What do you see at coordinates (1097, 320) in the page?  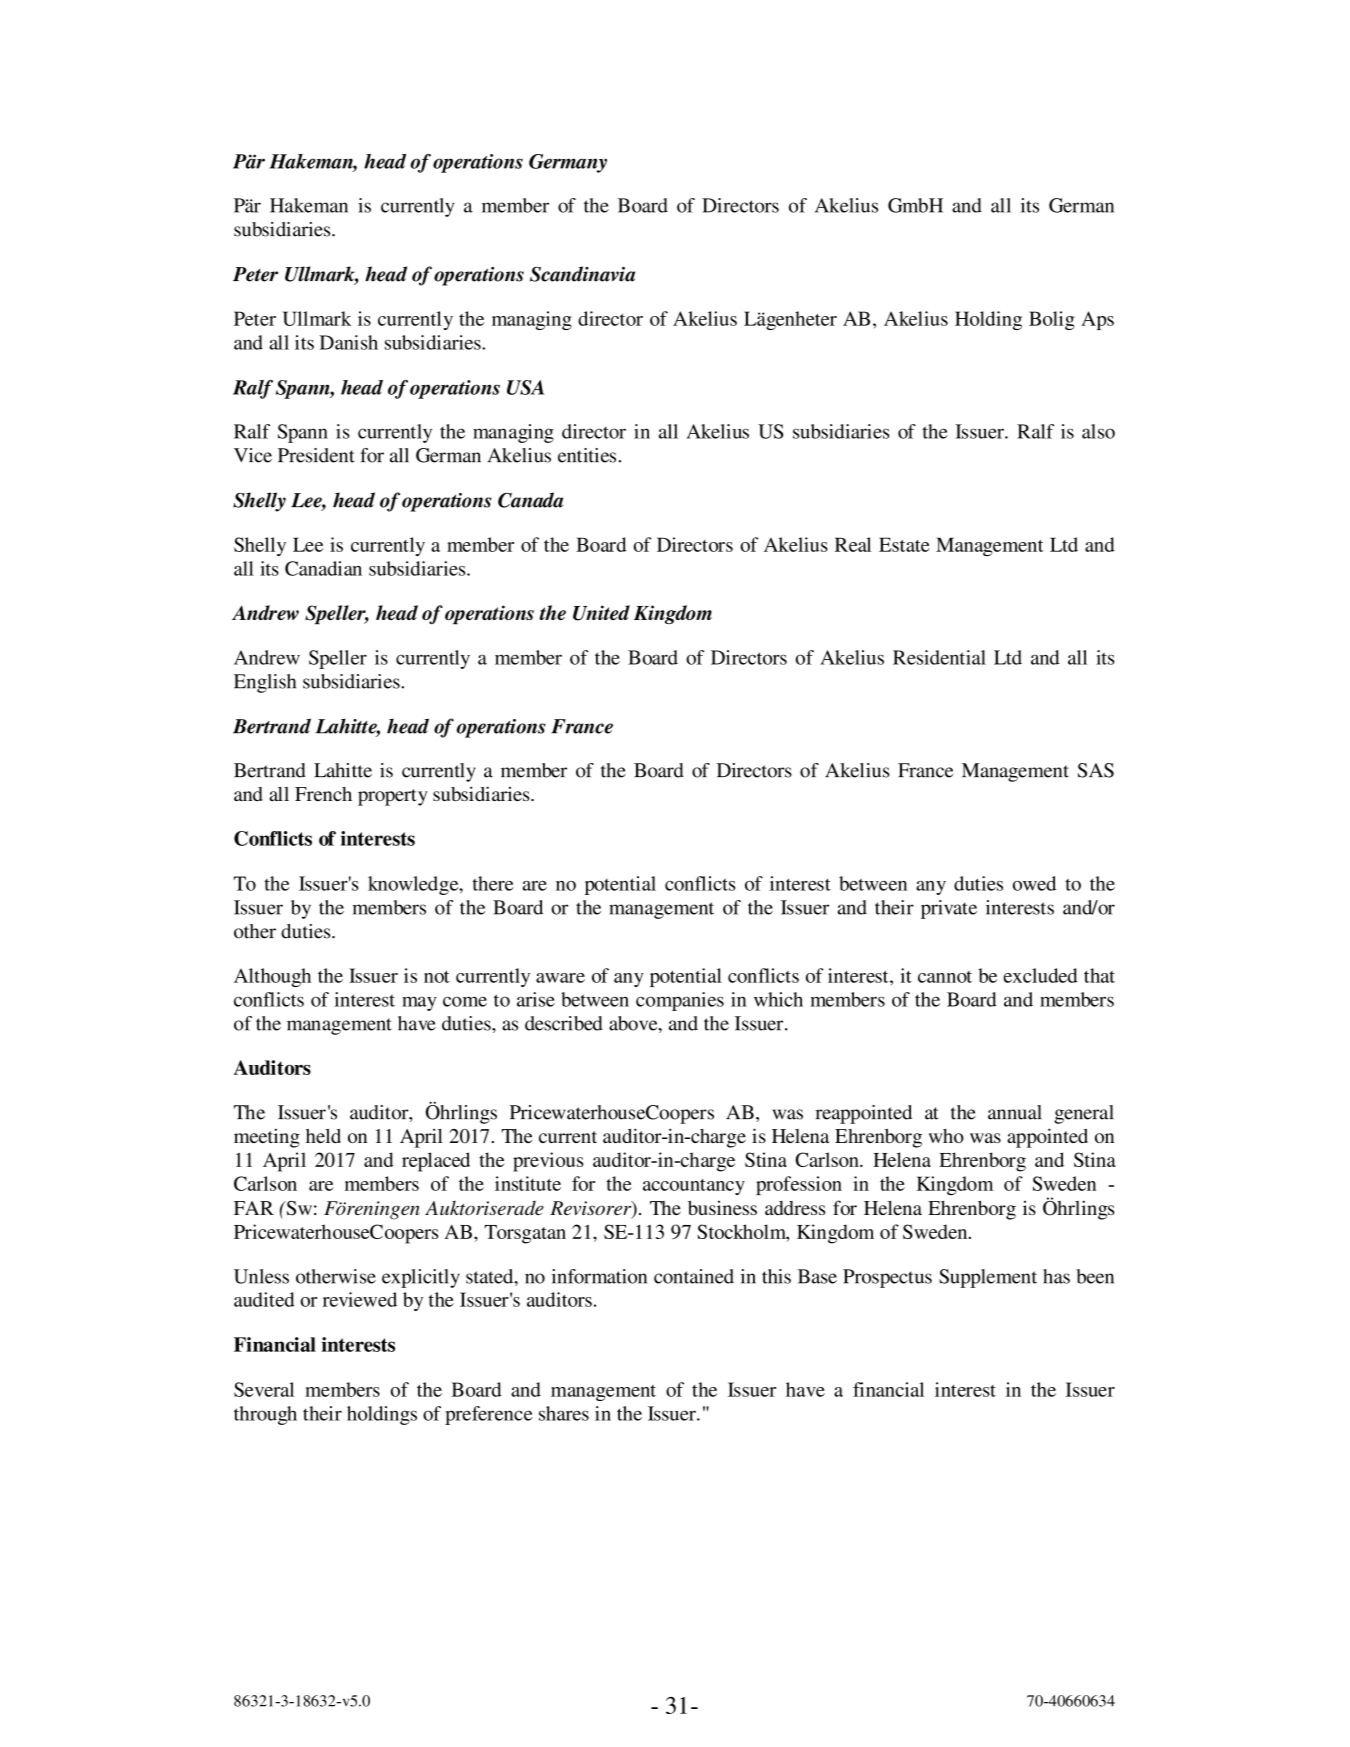 I see `Aps` at bounding box center [1097, 320].
